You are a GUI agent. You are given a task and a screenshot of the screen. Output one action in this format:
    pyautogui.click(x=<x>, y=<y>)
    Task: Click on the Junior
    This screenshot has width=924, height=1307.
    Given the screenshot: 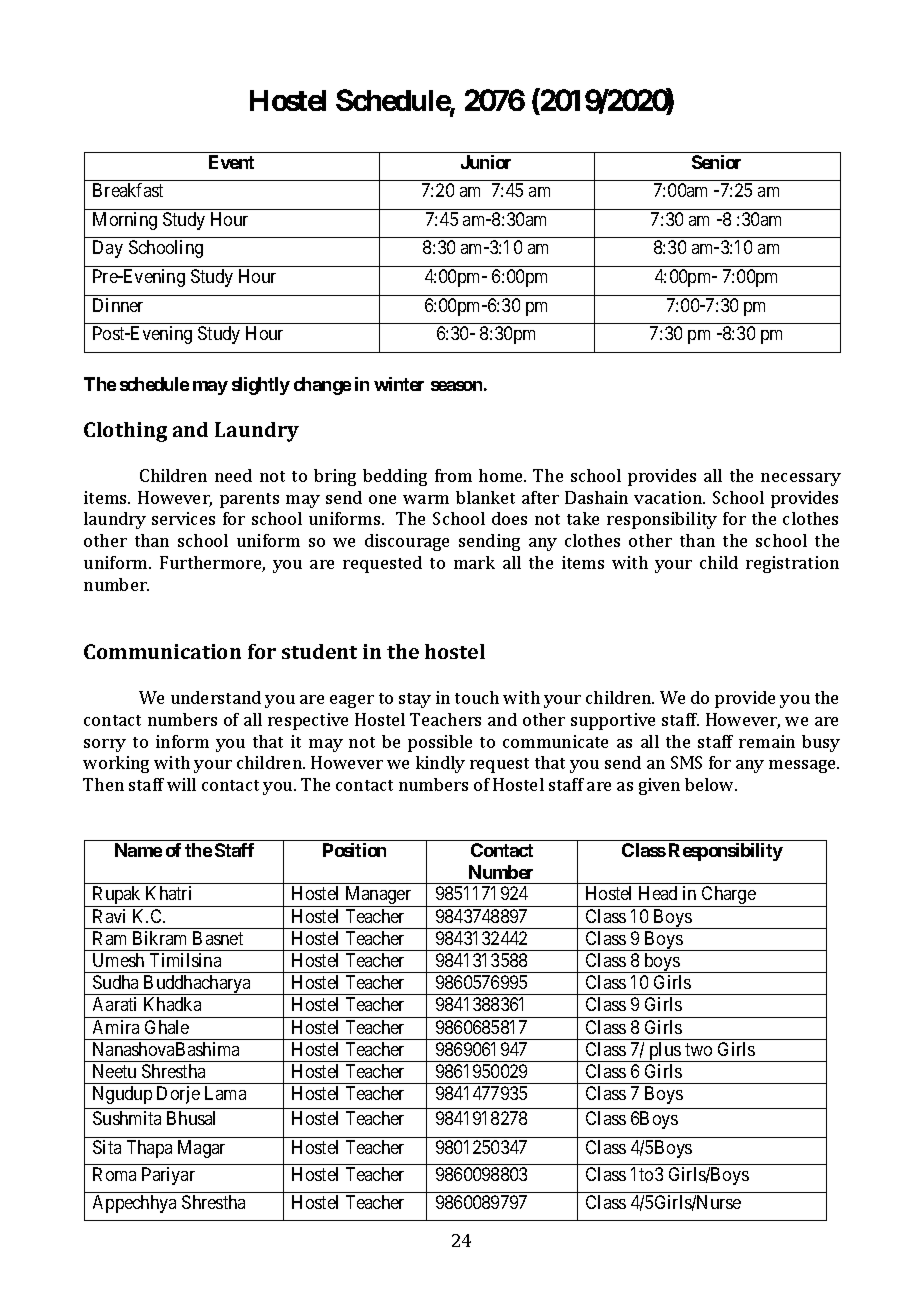 What is the action you would take?
    pyautogui.click(x=486, y=162)
